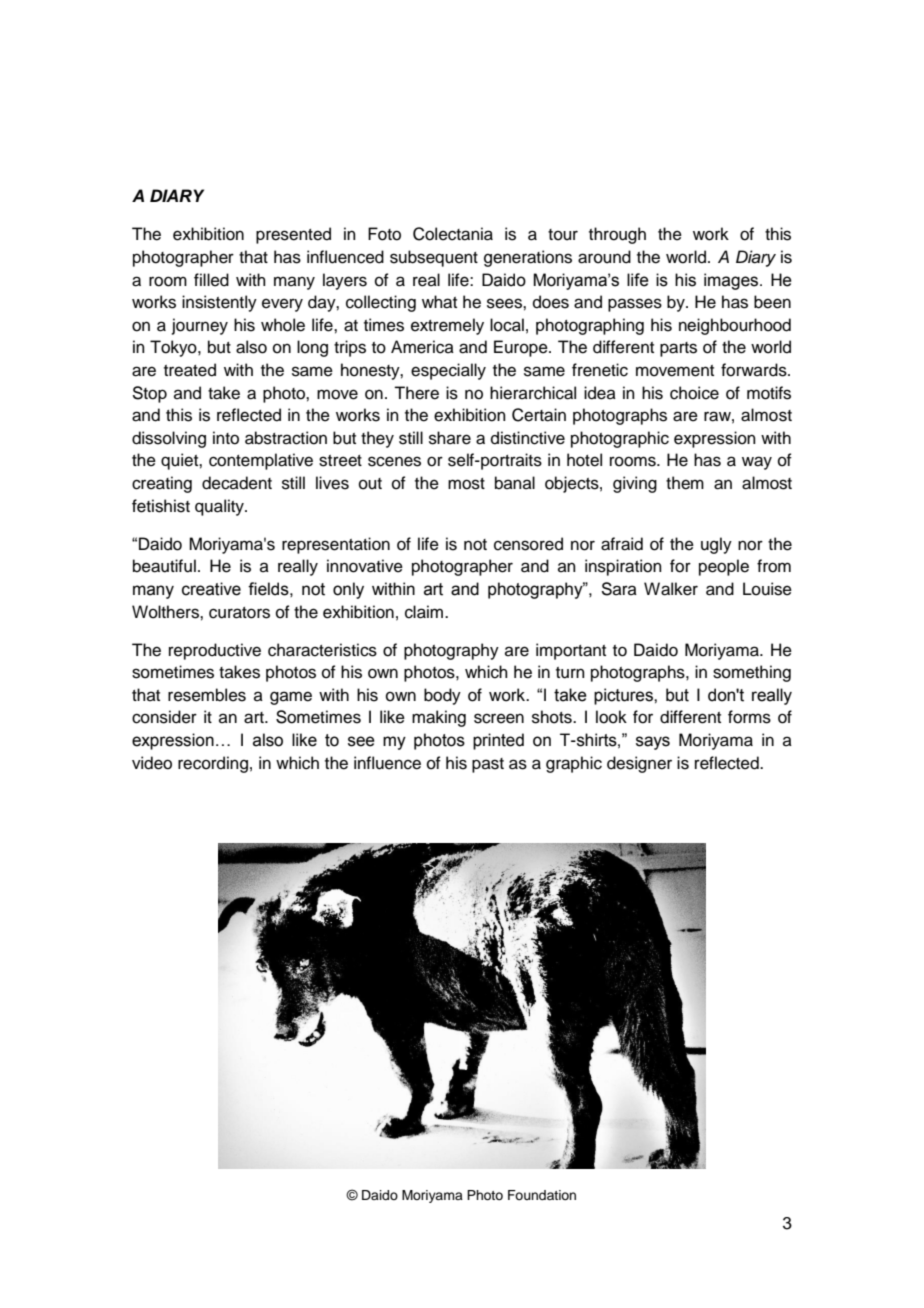 The height and width of the screenshot is (1308, 924). I want to click on Foundation, so click(542, 1195).
